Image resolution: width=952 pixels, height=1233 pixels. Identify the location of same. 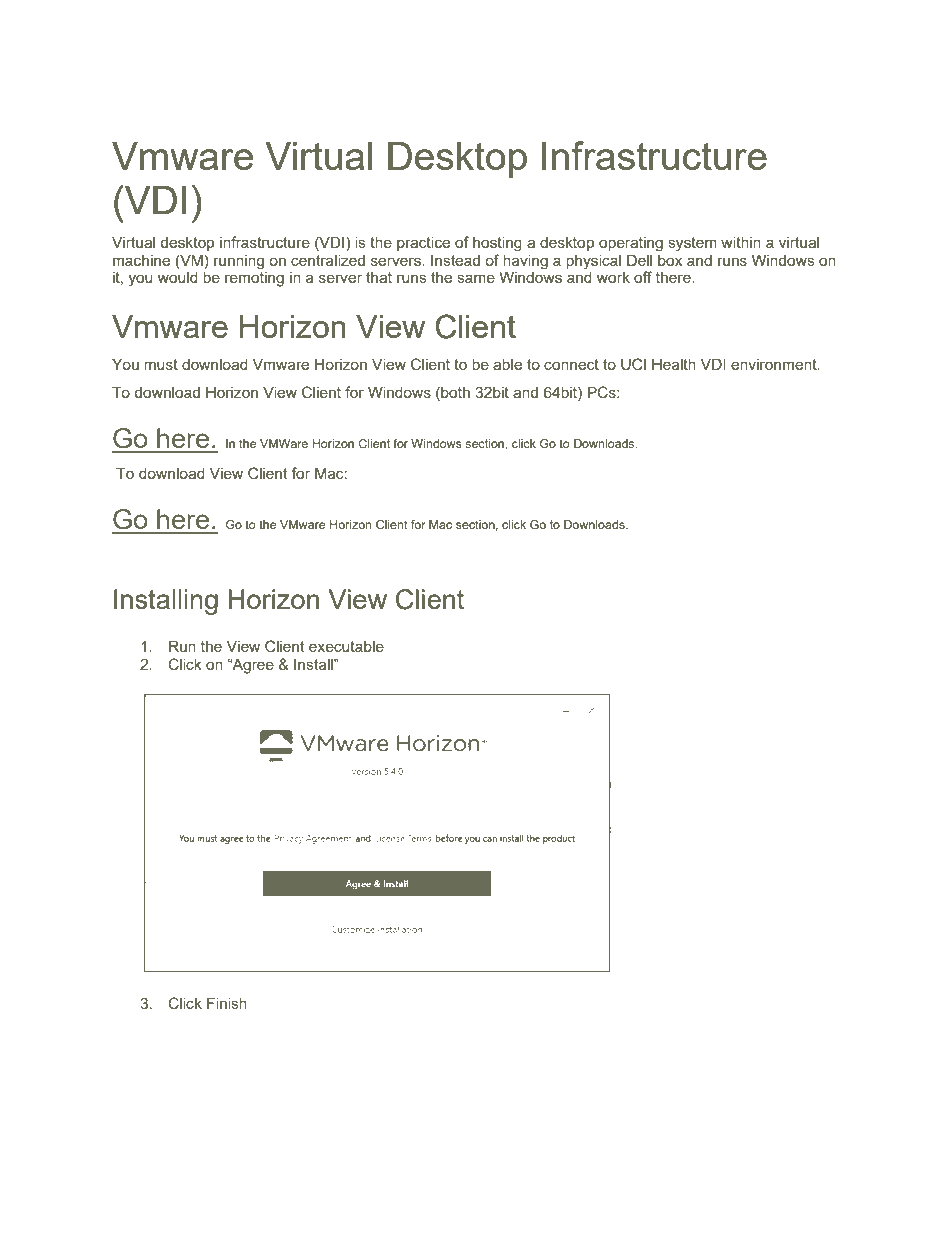
(476, 278).
